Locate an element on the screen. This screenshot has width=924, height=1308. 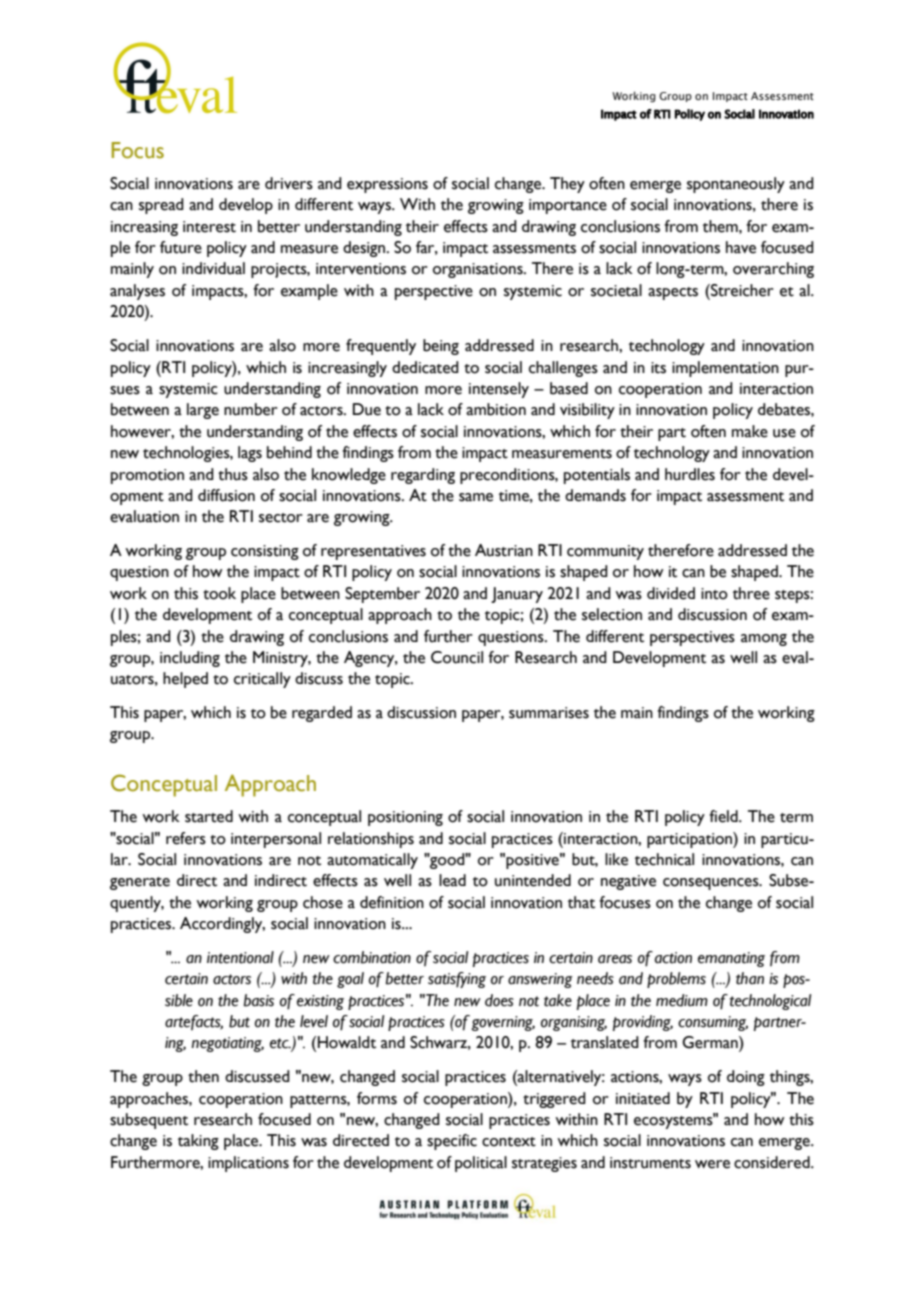
Accordingly is located at coordinates (222, 925).
